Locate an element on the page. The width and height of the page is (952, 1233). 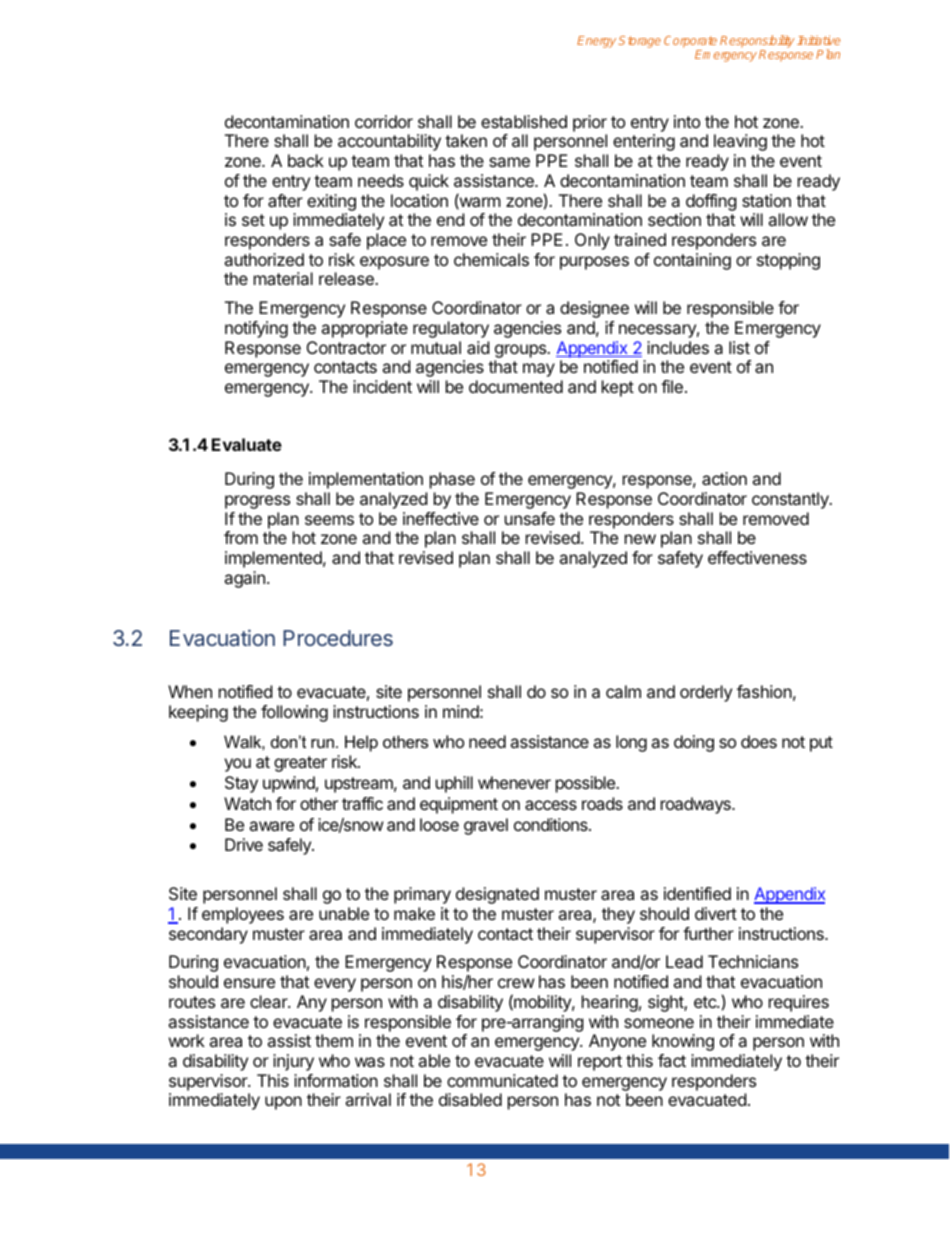
effectiveness is located at coordinates (757, 557).
